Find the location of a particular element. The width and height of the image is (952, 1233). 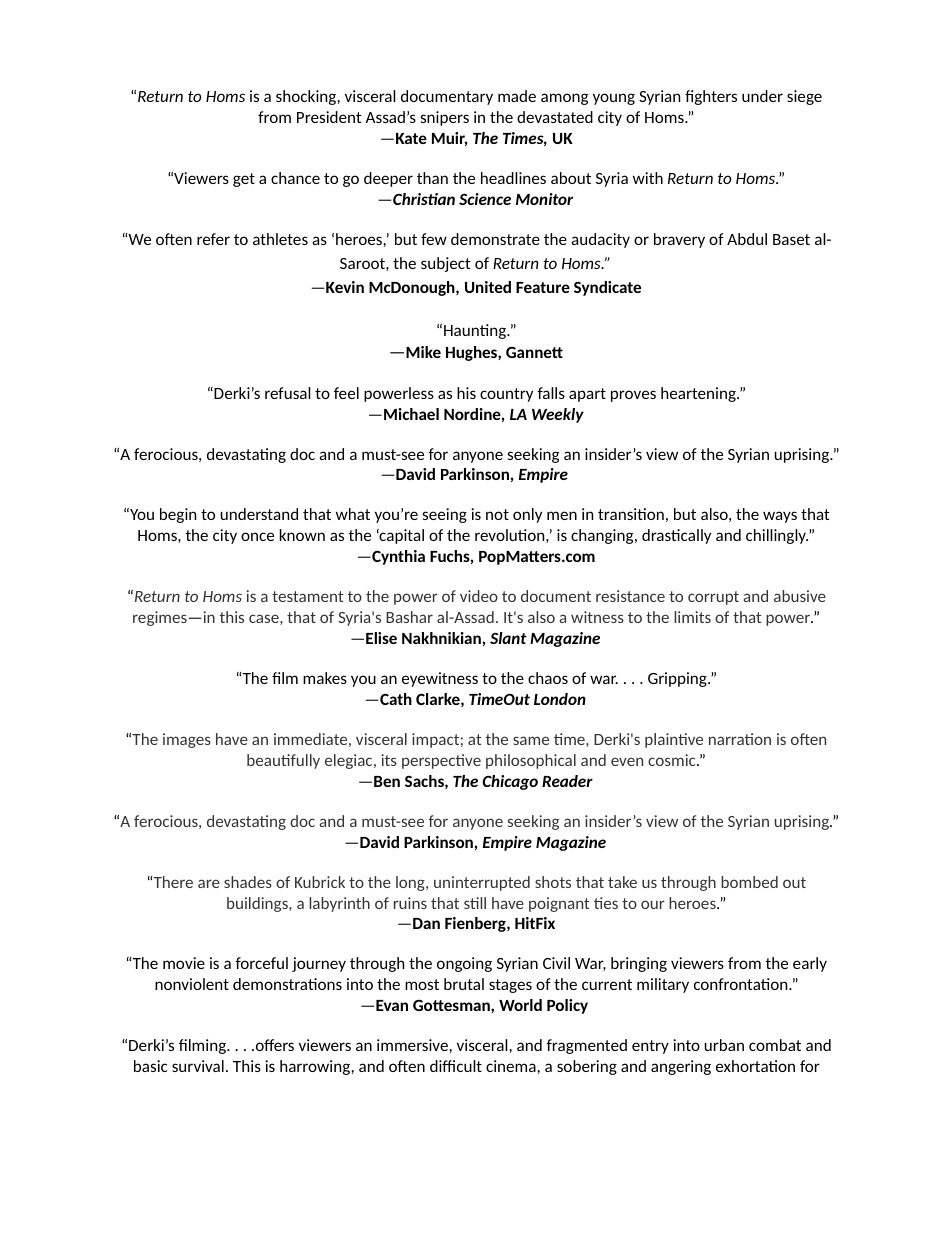

get is located at coordinates (244, 180).
